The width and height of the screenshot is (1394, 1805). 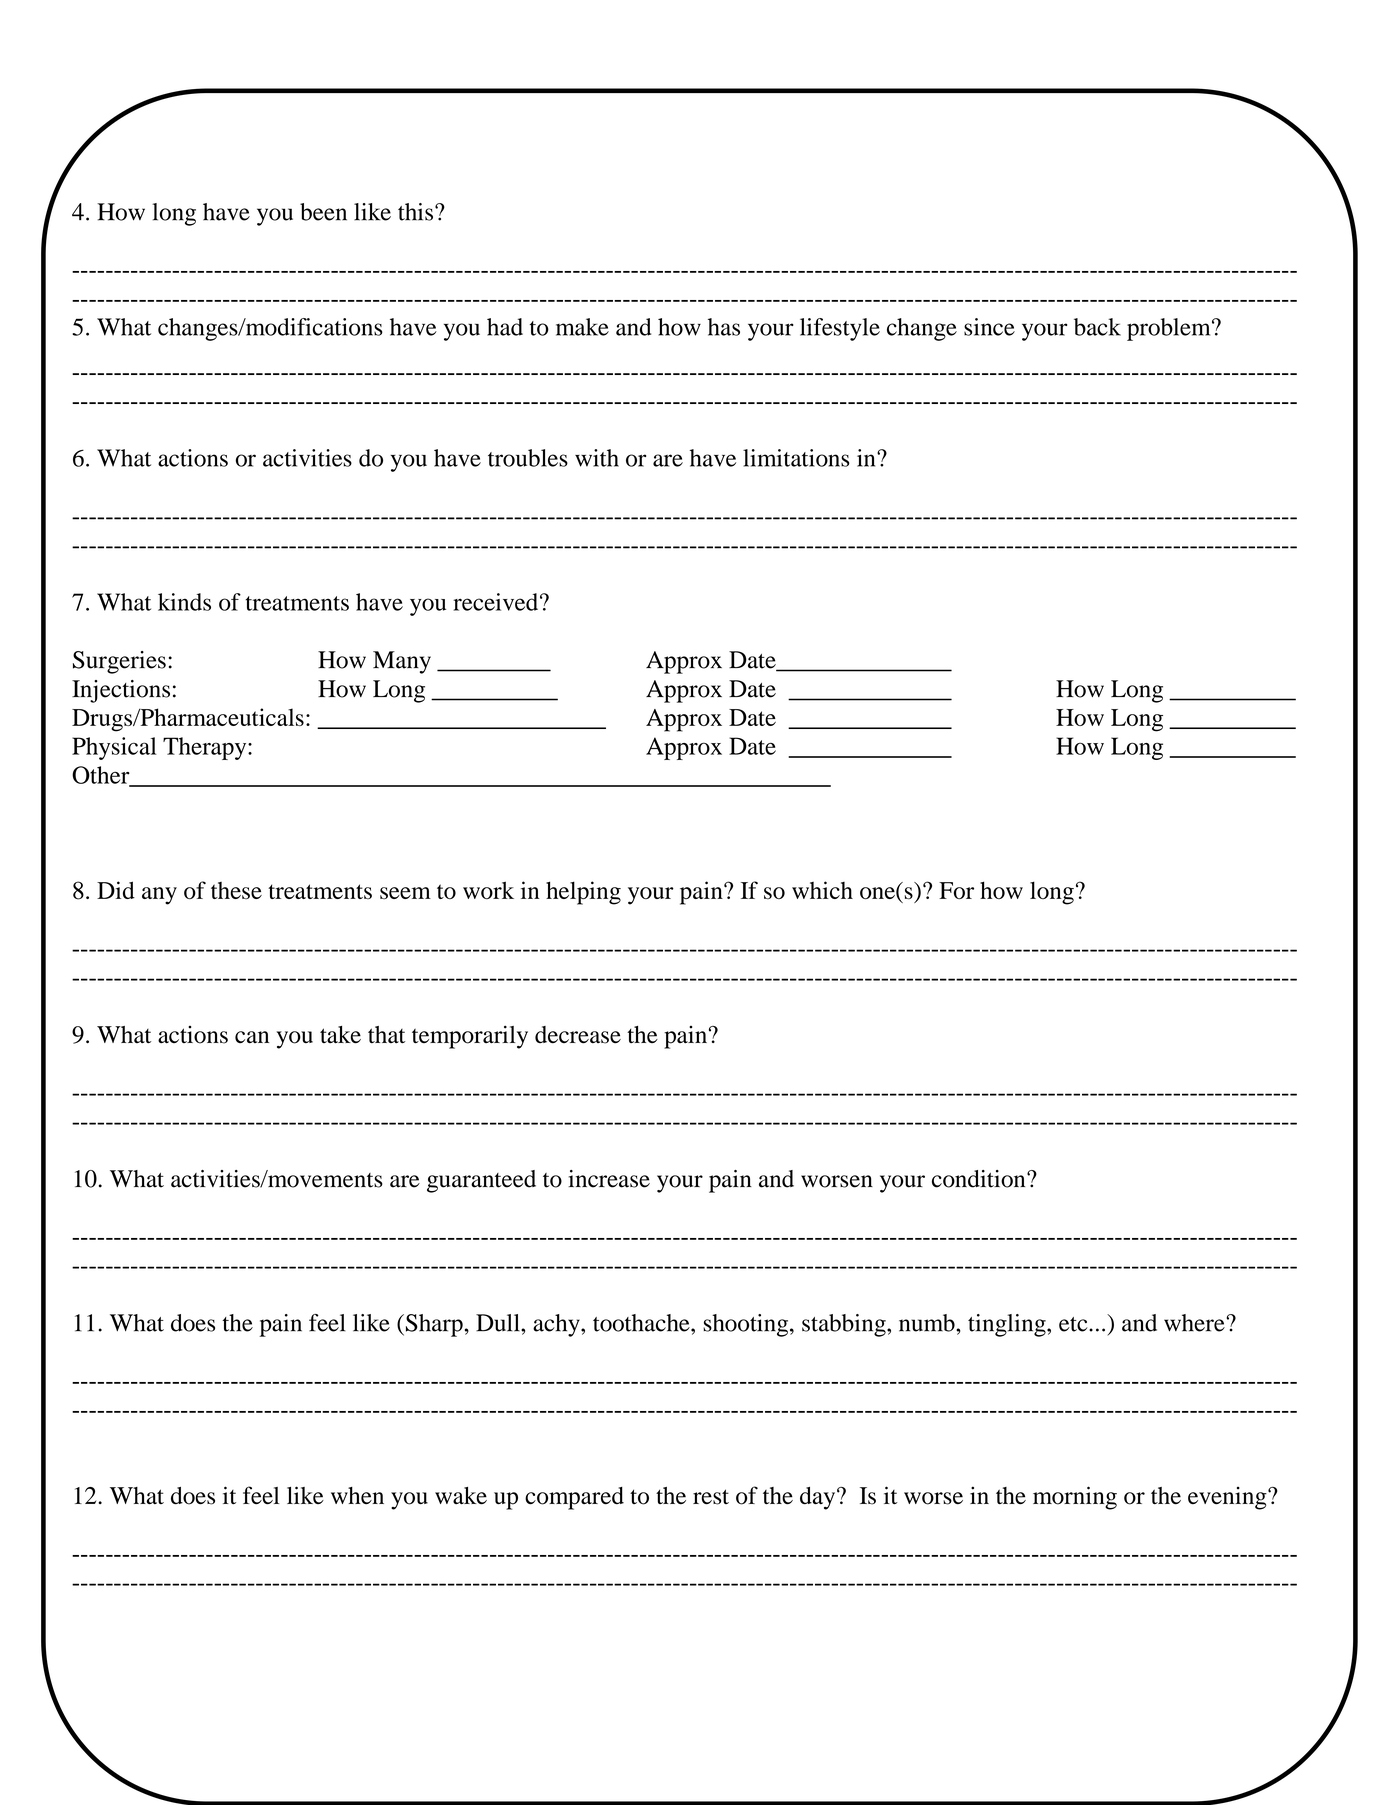 What do you see at coordinates (724, 327) in the screenshot?
I see `has` at bounding box center [724, 327].
